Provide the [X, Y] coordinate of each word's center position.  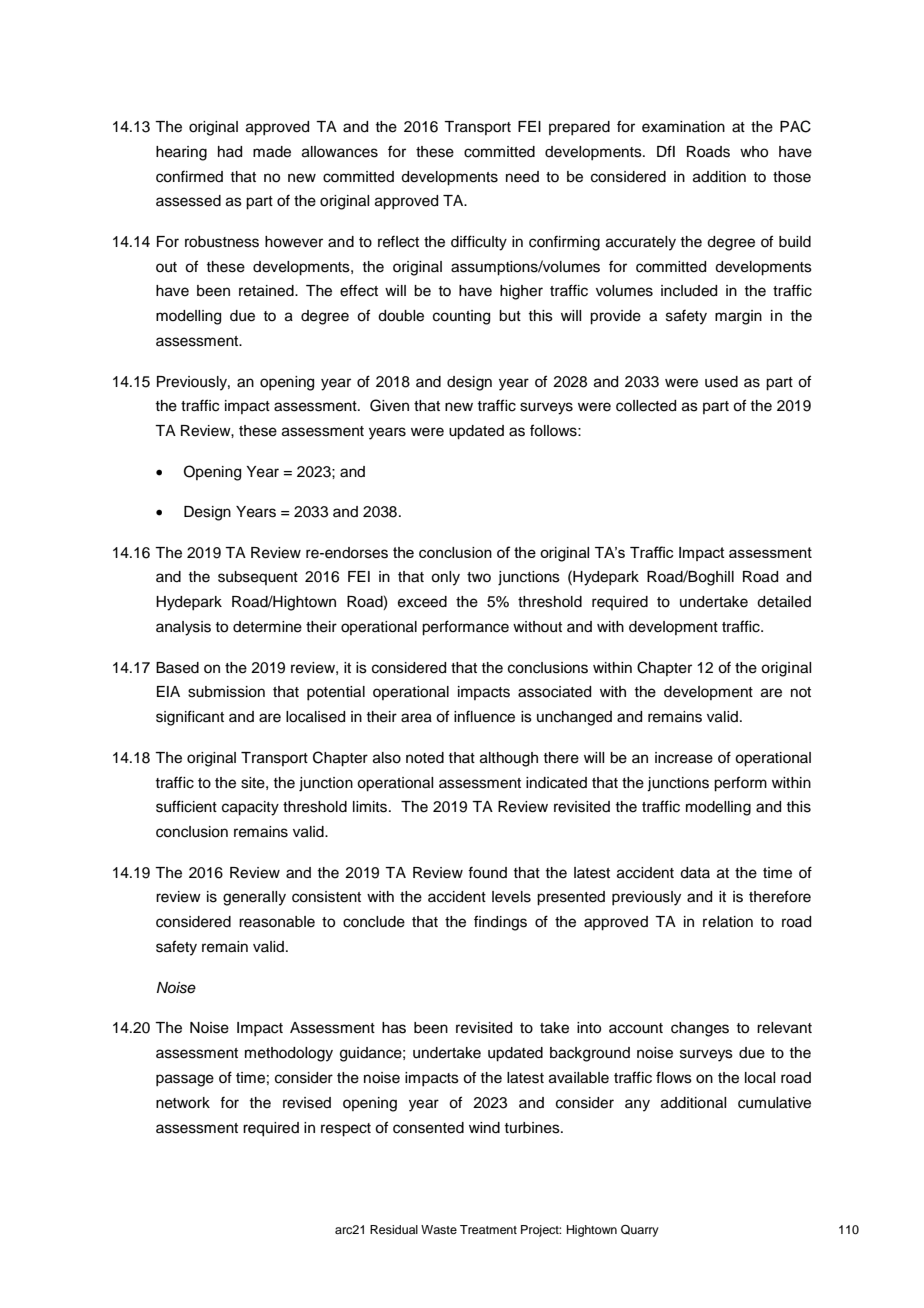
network [183, 1103]
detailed [784, 602]
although [509, 759]
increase [684, 758]
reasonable [277, 922]
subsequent [258, 578]
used [721, 382]
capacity [250, 808]
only [445, 578]
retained [267, 291]
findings [500, 923]
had [230, 152]
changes [700, 1029]
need [522, 177]
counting [461, 317]
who [754, 152]
